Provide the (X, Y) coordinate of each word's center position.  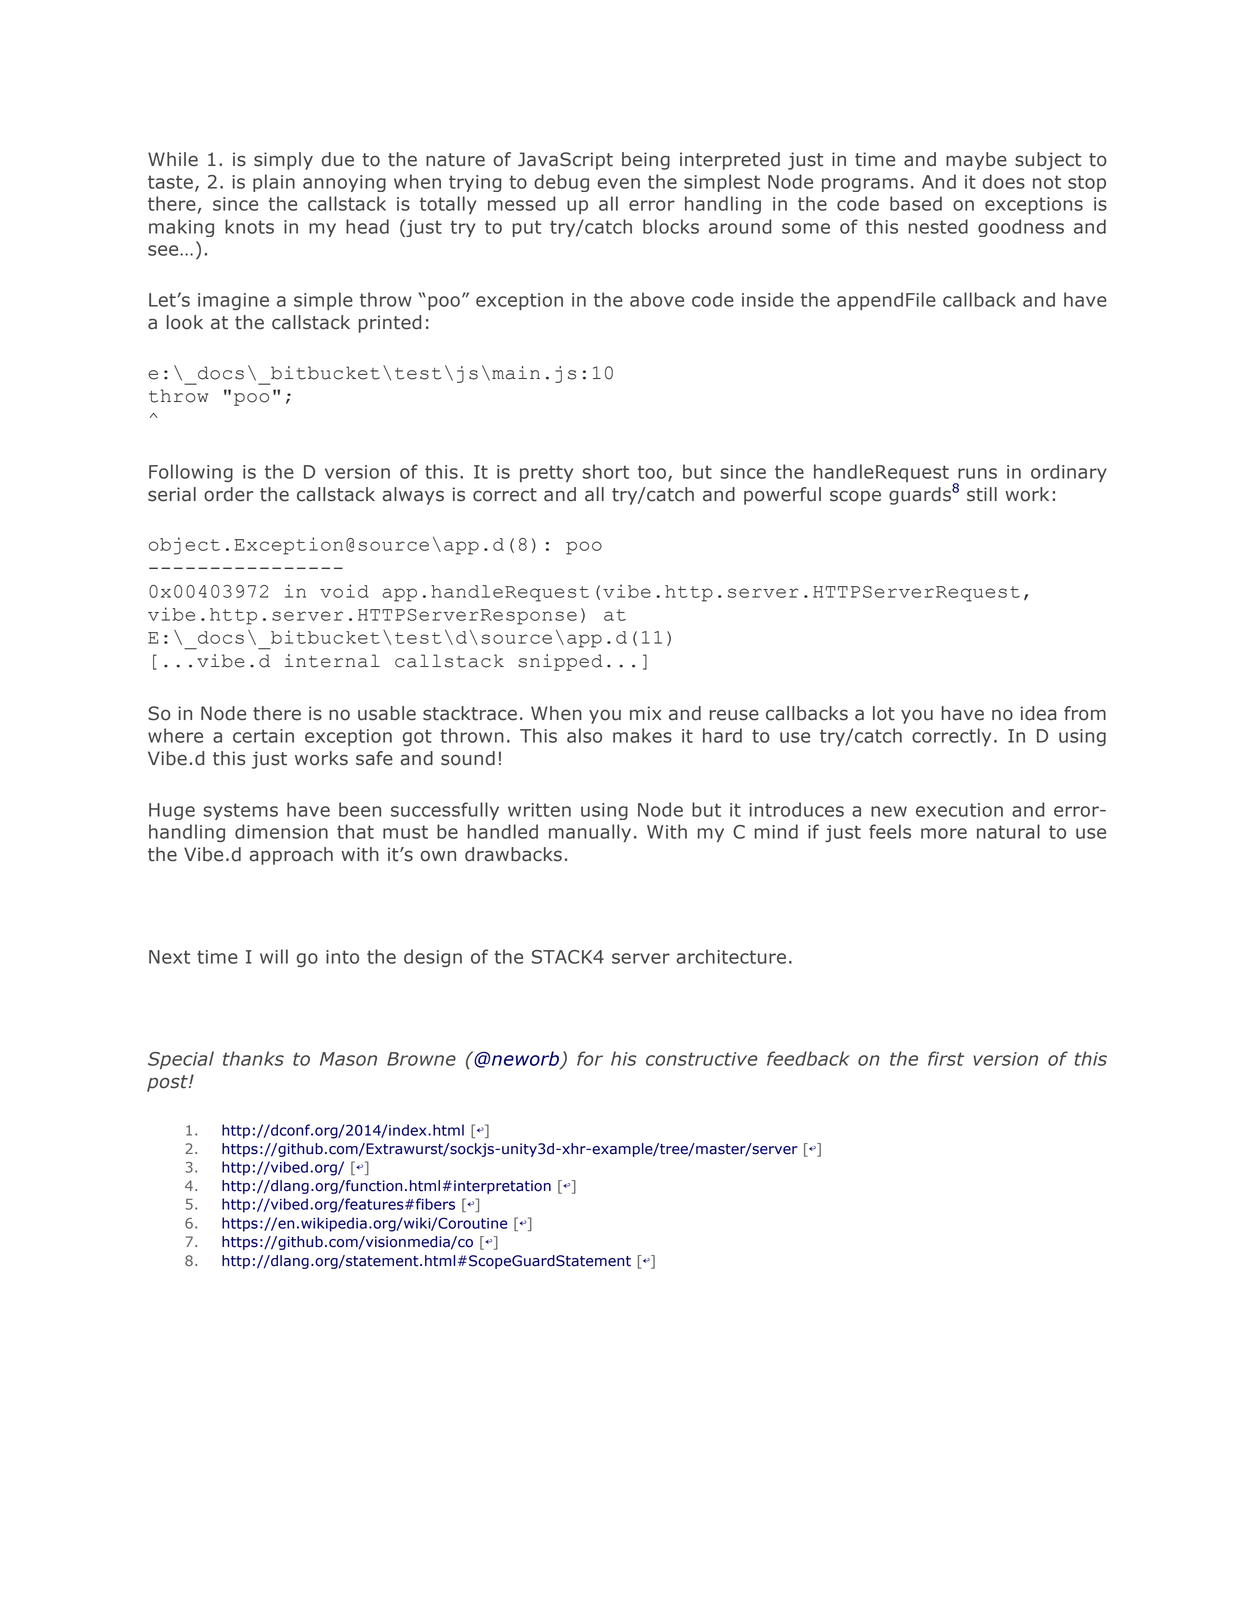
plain (274, 183)
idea (1038, 713)
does (1004, 181)
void (344, 591)
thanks (253, 1058)
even (619, 183)
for (590, 1058)
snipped (561, 662)
